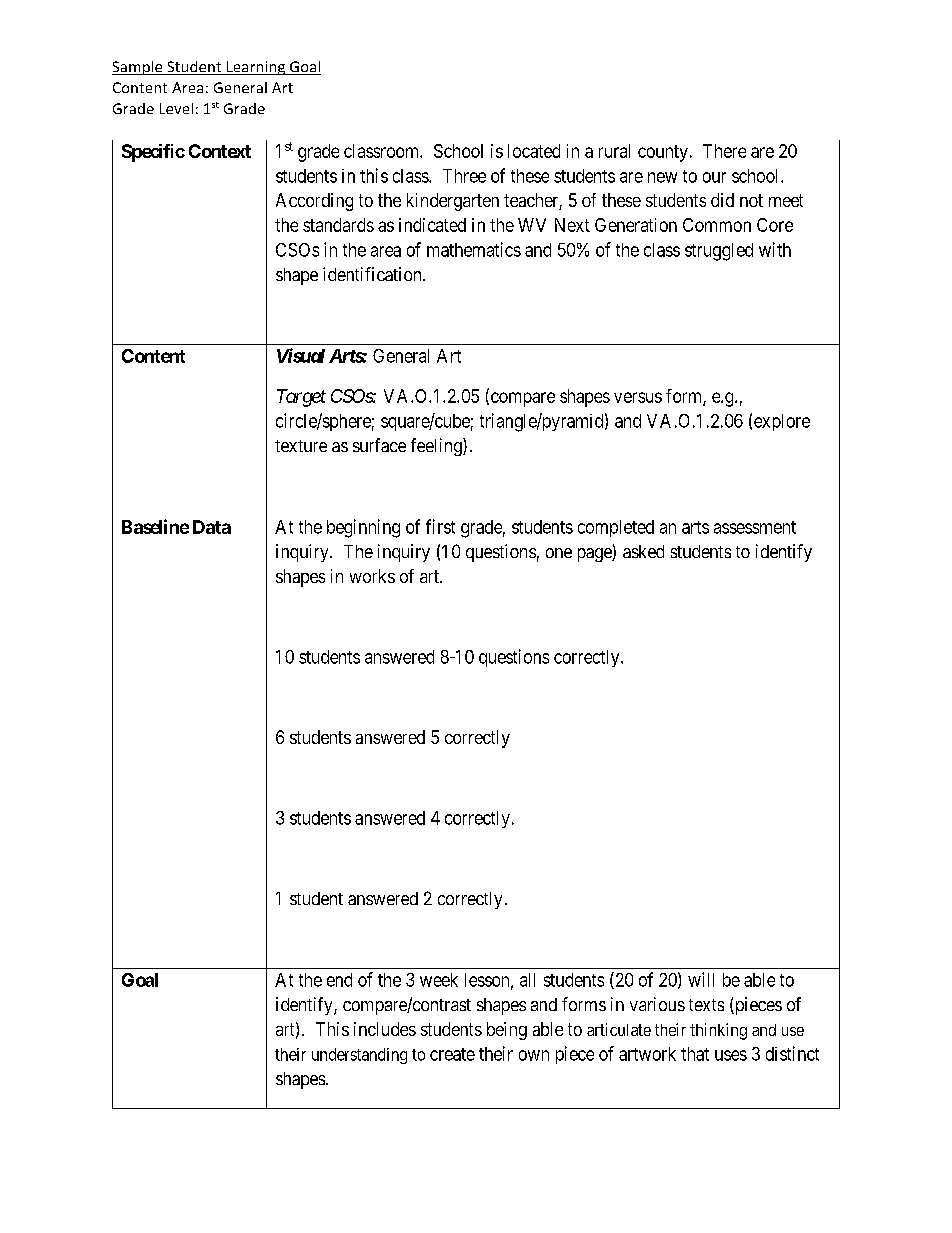  I want to click on located, so click(534, 151).
